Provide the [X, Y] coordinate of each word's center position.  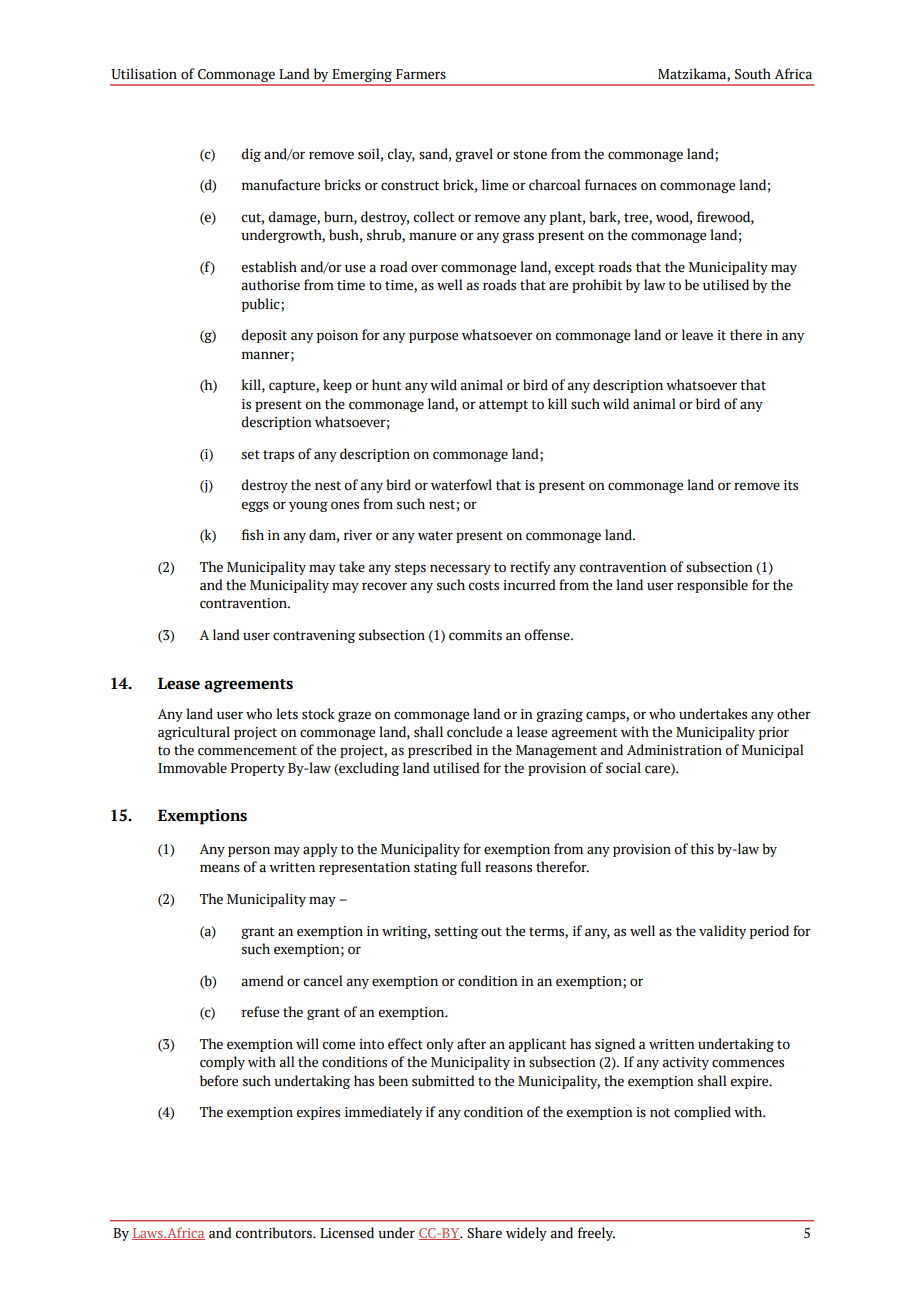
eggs [255, 506]
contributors [275, 1233]
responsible [712, 586]
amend [262, 981]
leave [697, 335]
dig [251, 155]
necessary [460, 569]
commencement [247, 751]
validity [722, 932]
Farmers [421, 74]
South [753, 74]
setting [456, 932]
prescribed [440, 751]
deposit [264, 336]
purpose [433, 337]
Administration [674, 750]
